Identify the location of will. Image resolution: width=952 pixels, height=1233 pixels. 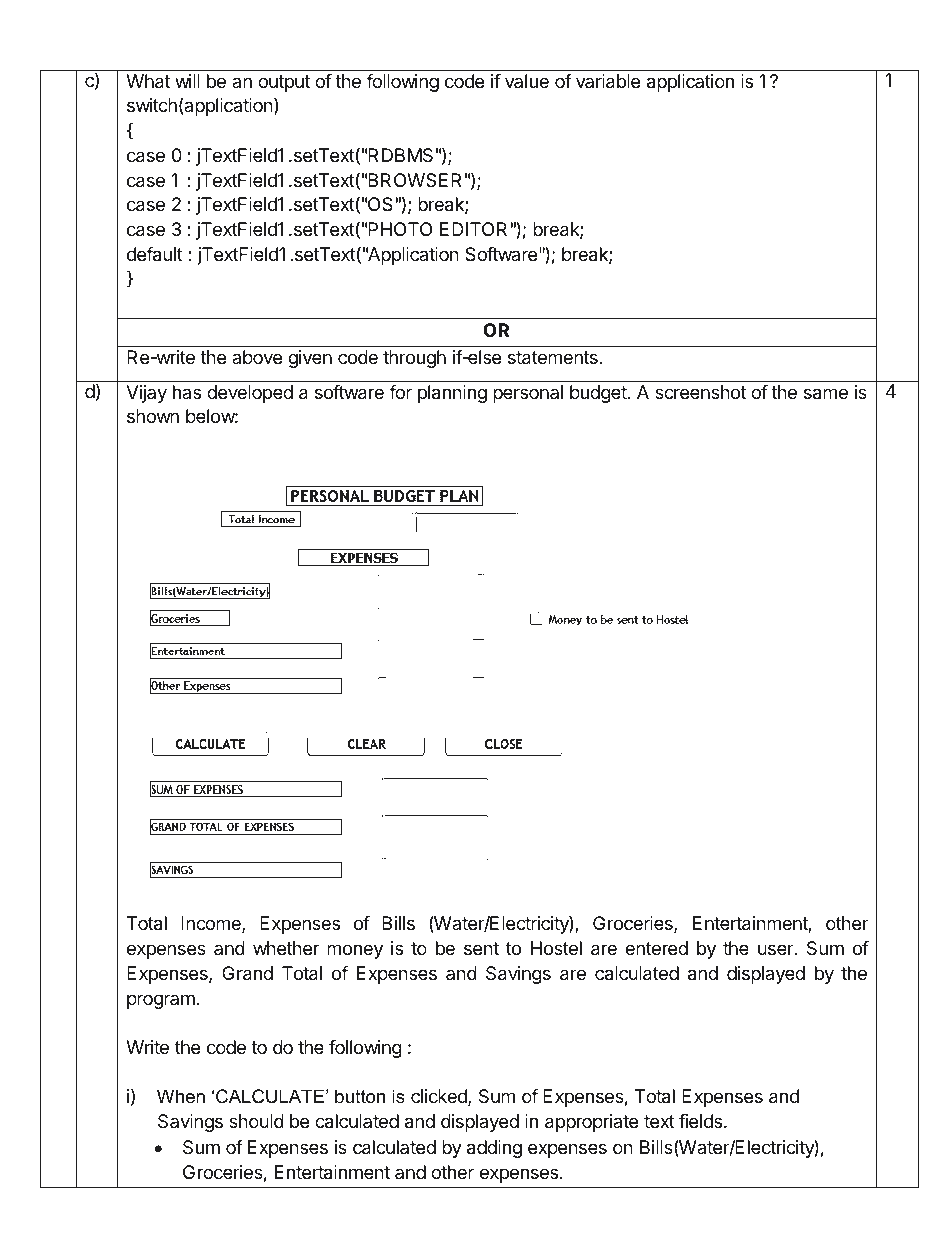
(187, 81).
